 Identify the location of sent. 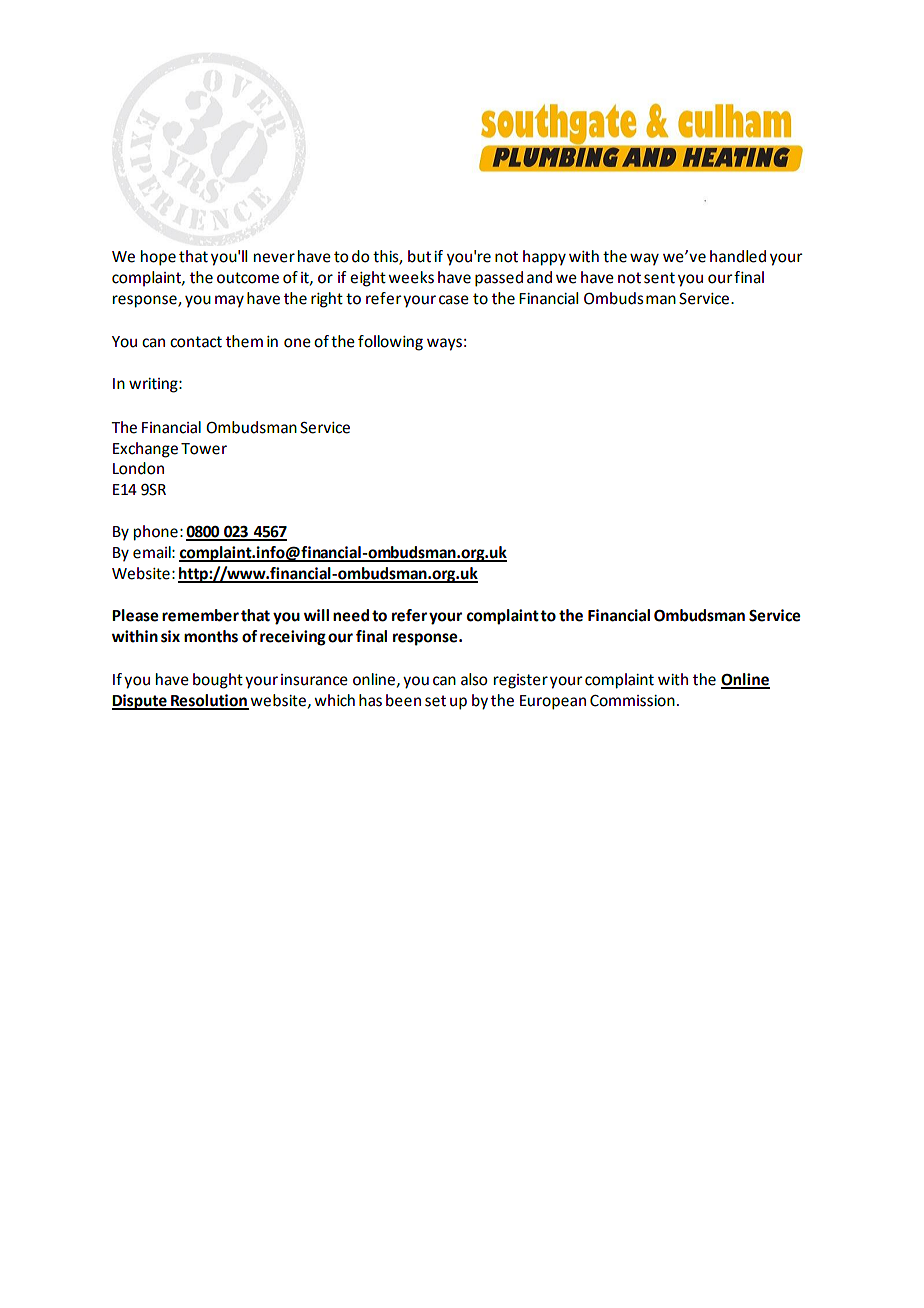
(659, 278).
